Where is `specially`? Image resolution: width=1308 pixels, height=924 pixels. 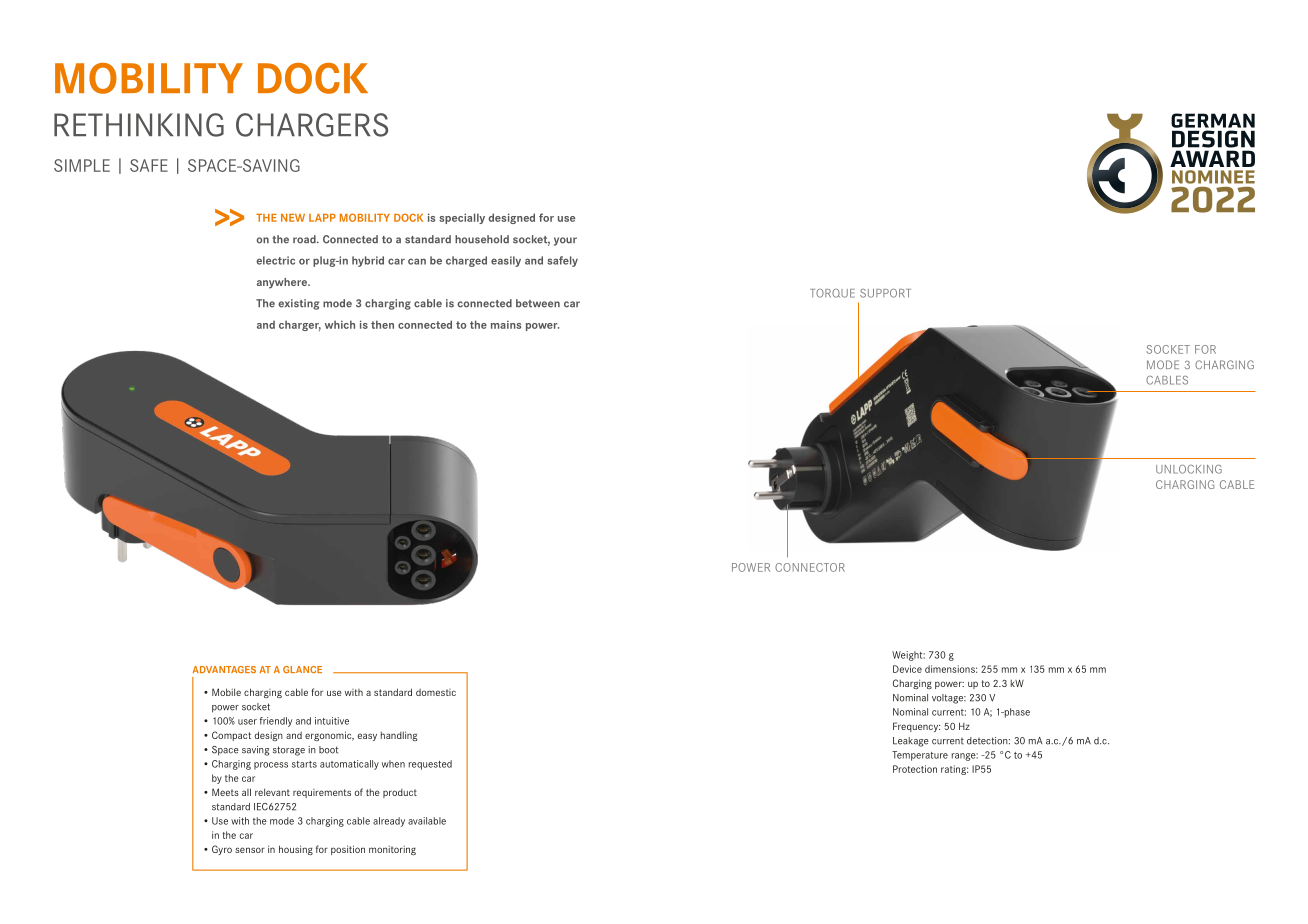 specially is located at coordinates (462, 218).
